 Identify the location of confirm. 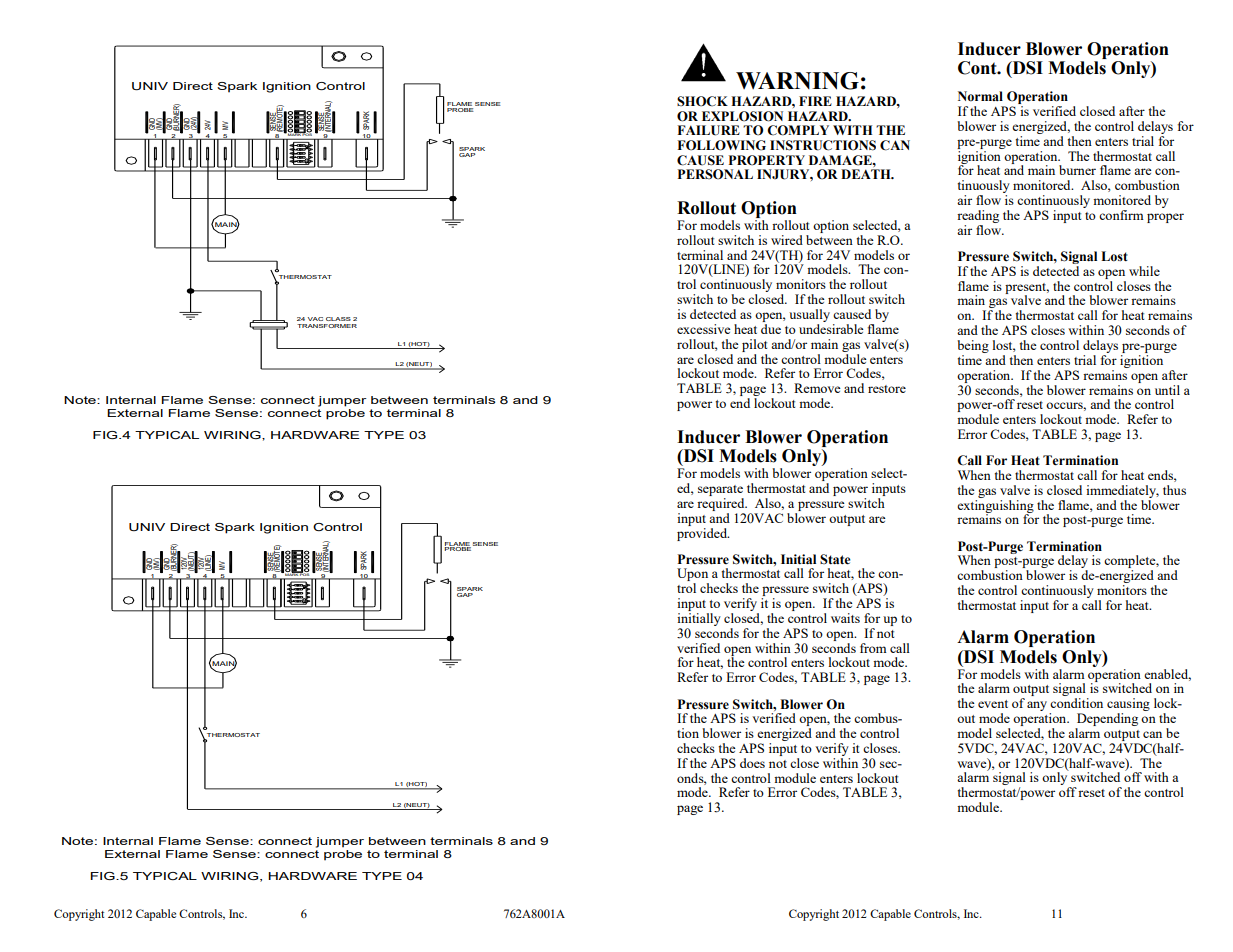
(1121, 215).
